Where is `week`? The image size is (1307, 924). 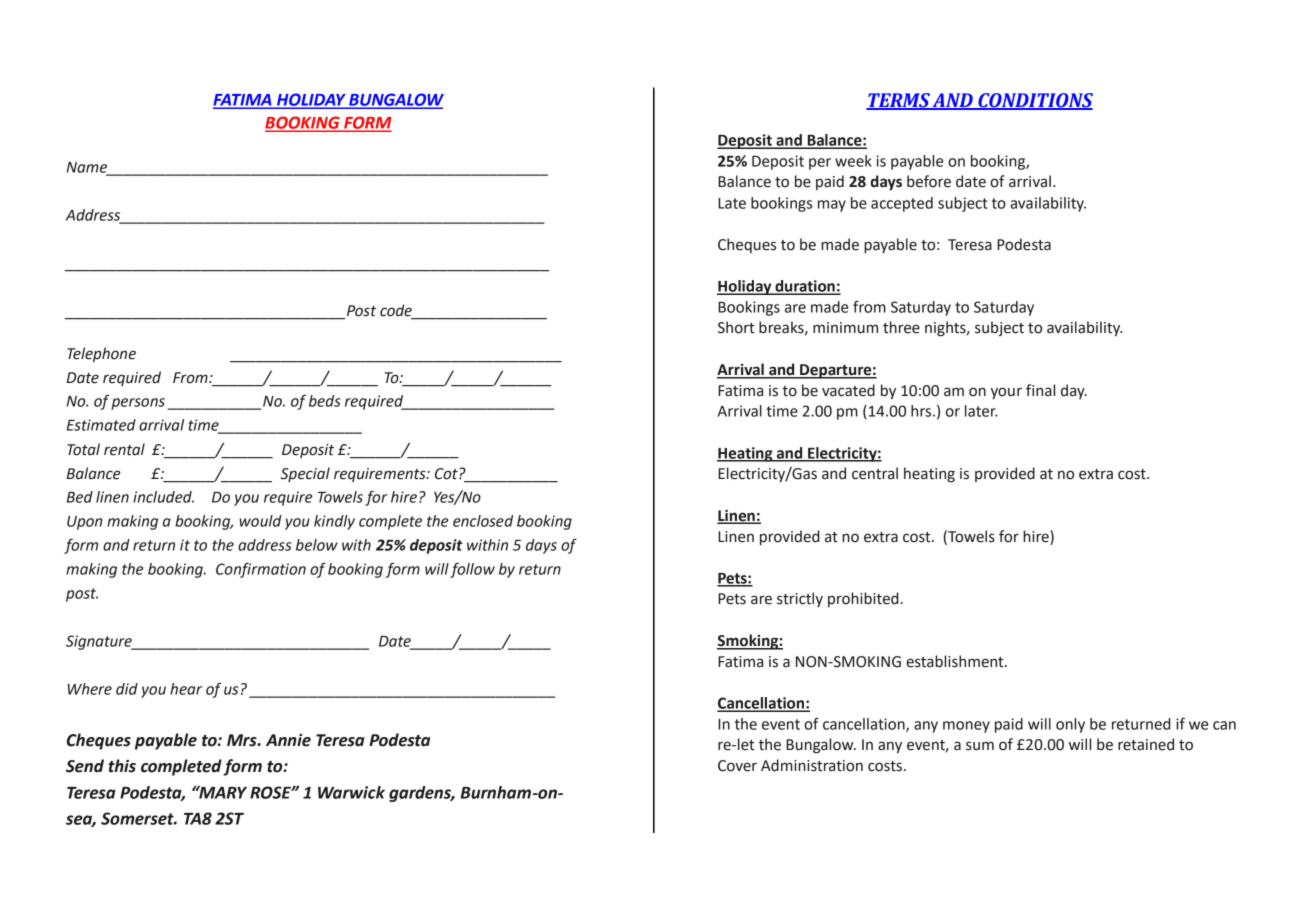 week is located at coordinates (853, 161).
